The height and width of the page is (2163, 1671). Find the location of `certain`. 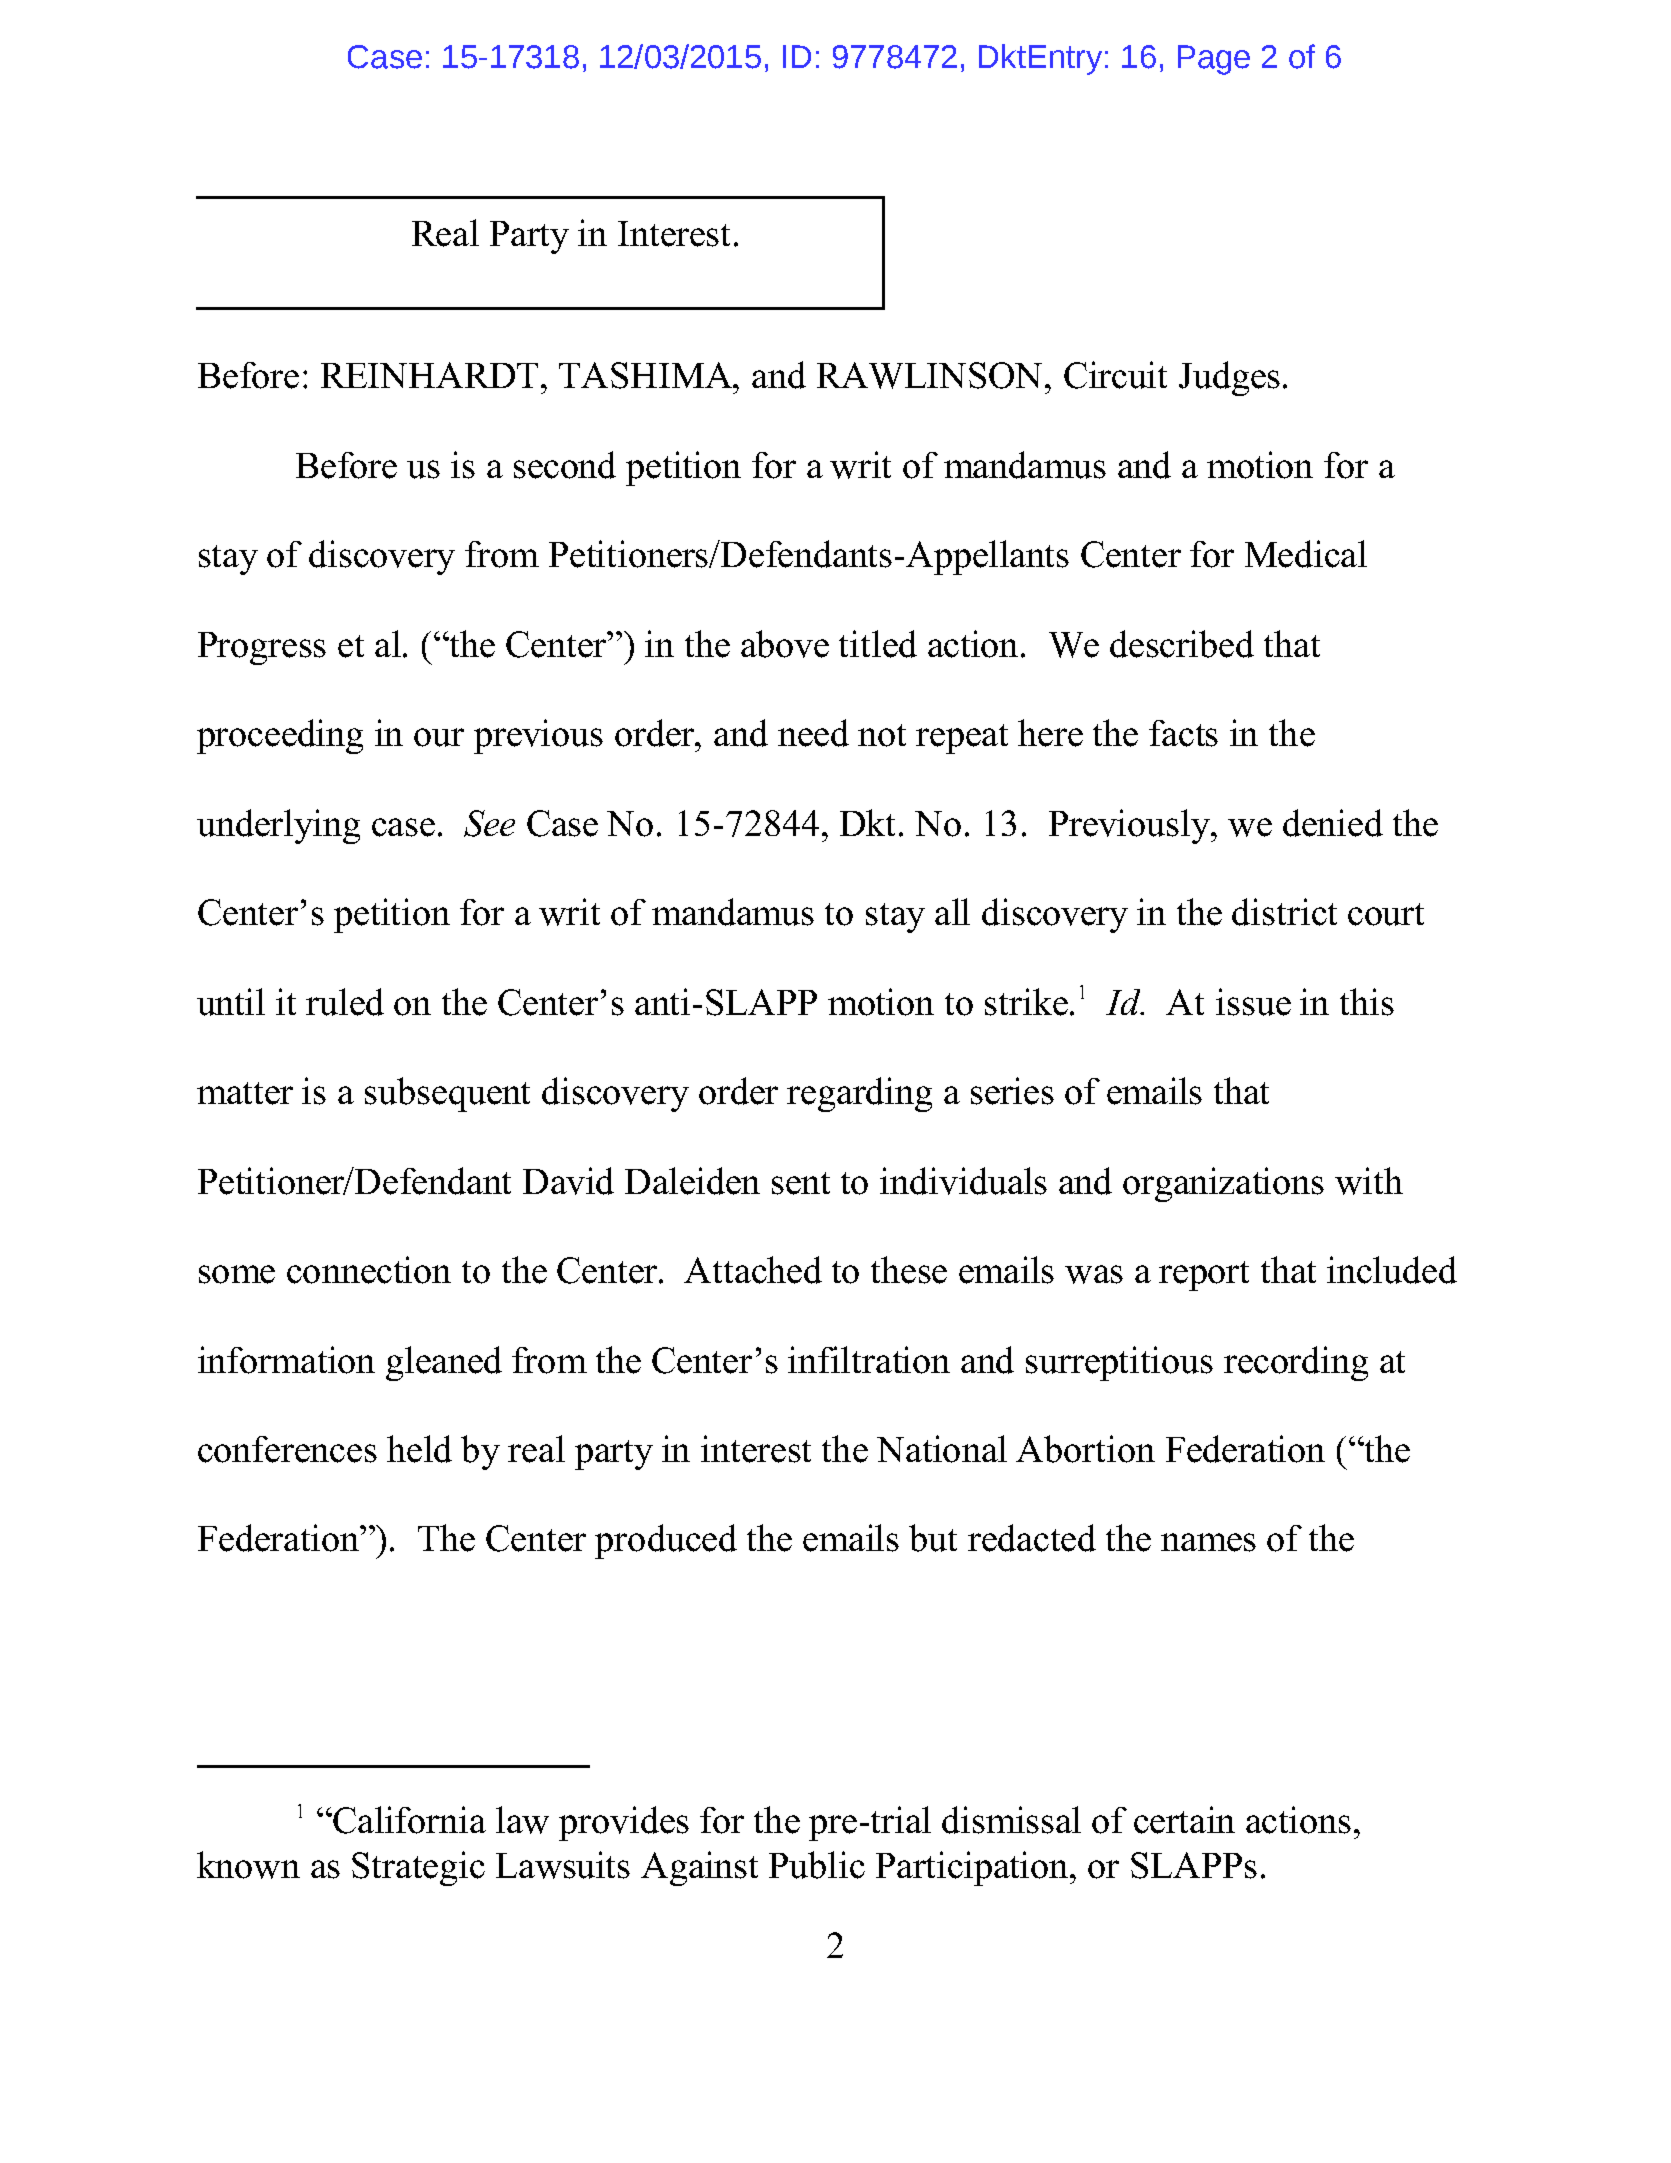

certain is located at coordinates (1184, 1820).
